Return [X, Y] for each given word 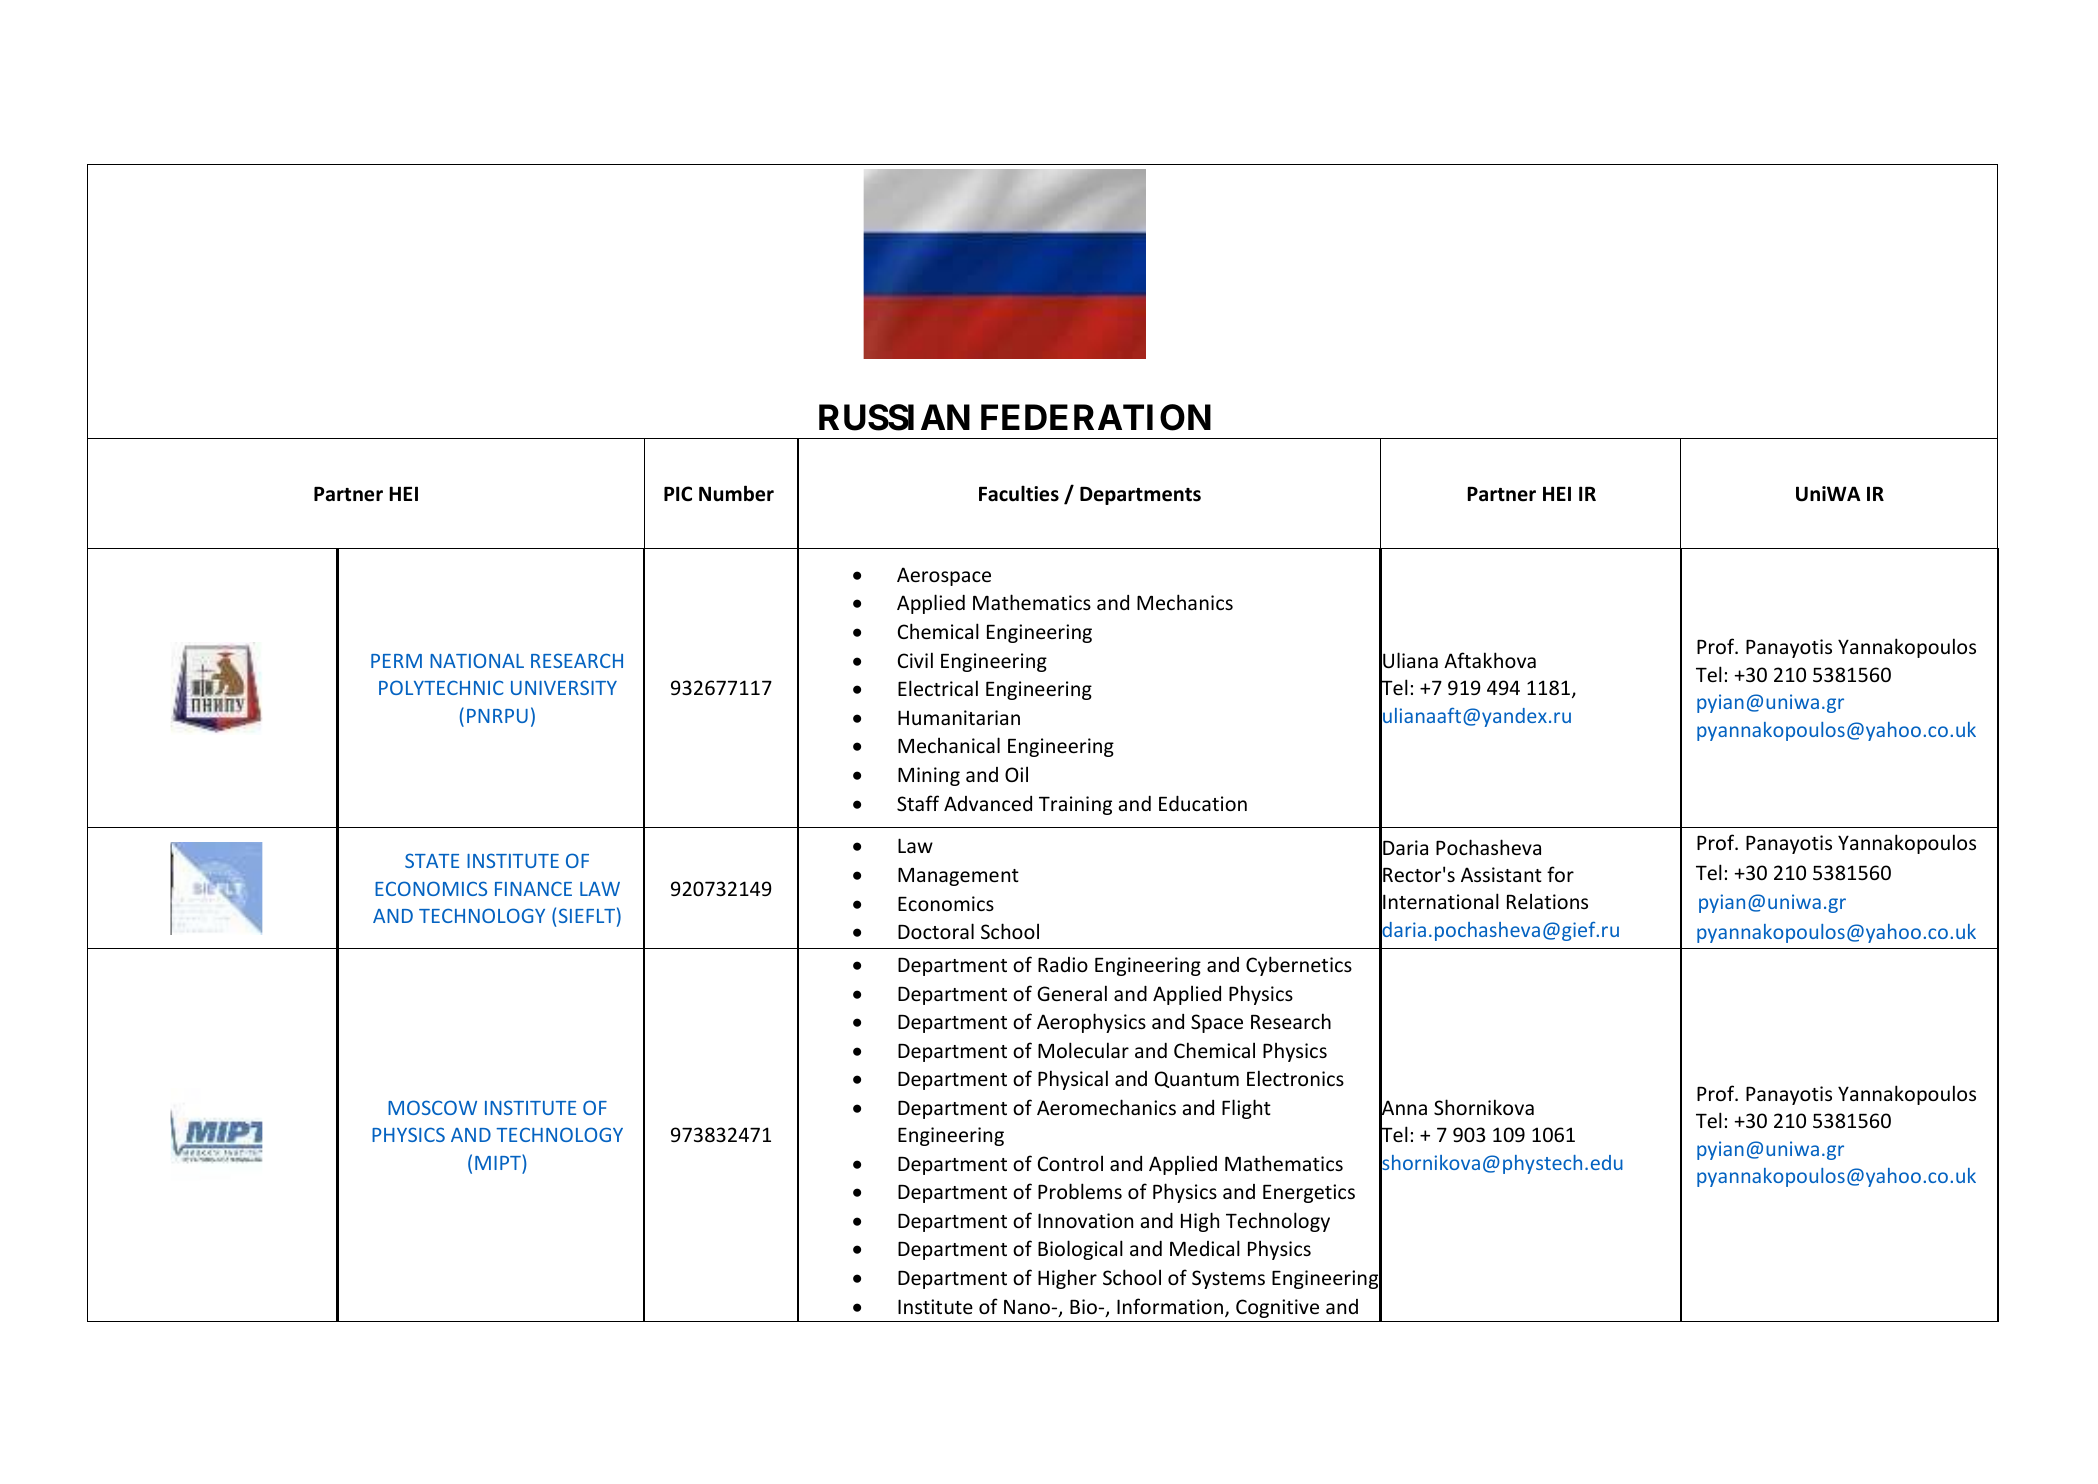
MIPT [499, 1162]
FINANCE [533, 888]
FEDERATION [1096, 417]
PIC [678, 493]
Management [958, 877]
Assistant [1501, 874]
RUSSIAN [894, 417]
